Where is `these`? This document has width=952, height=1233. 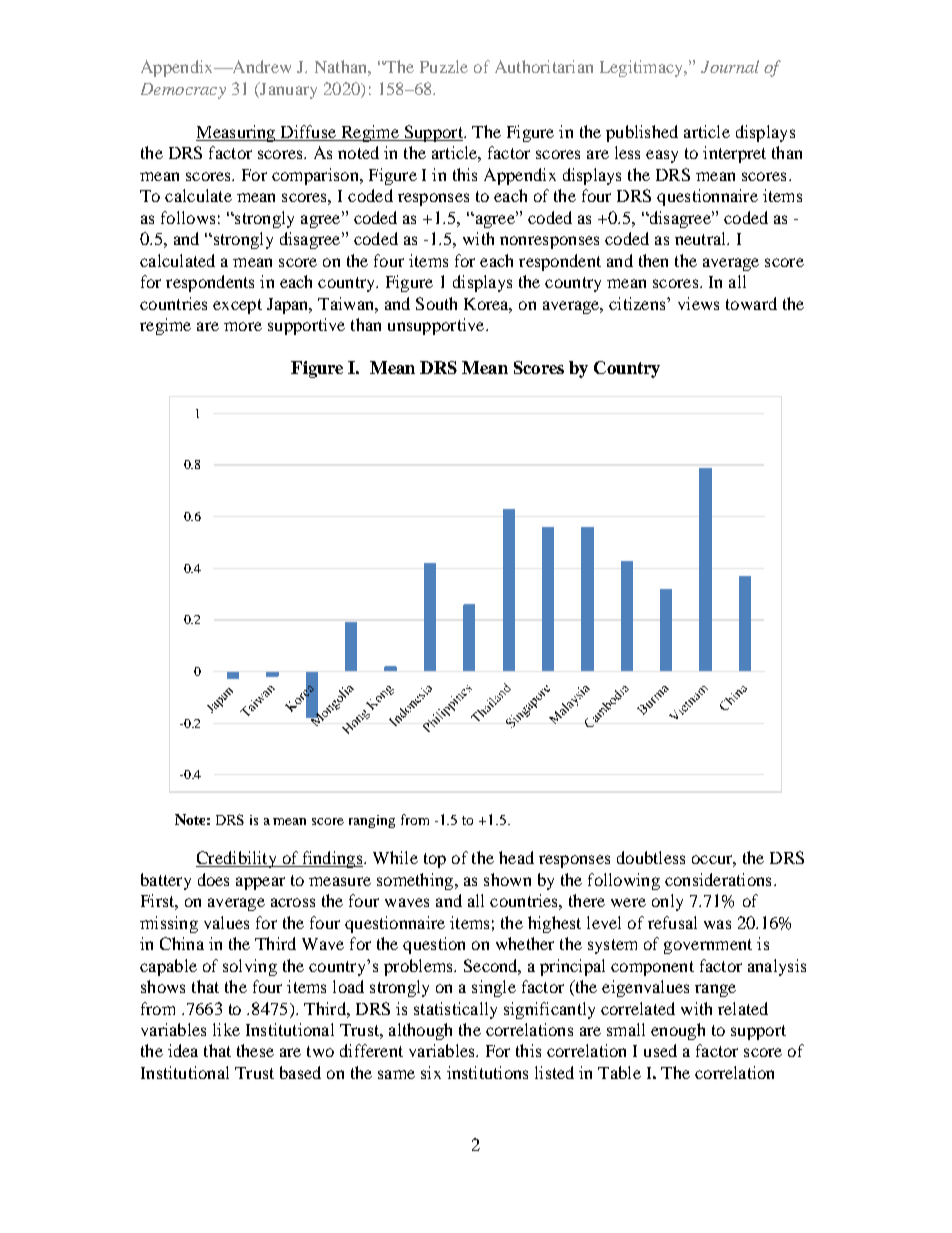
these is located at coordinates (255, 1050).
